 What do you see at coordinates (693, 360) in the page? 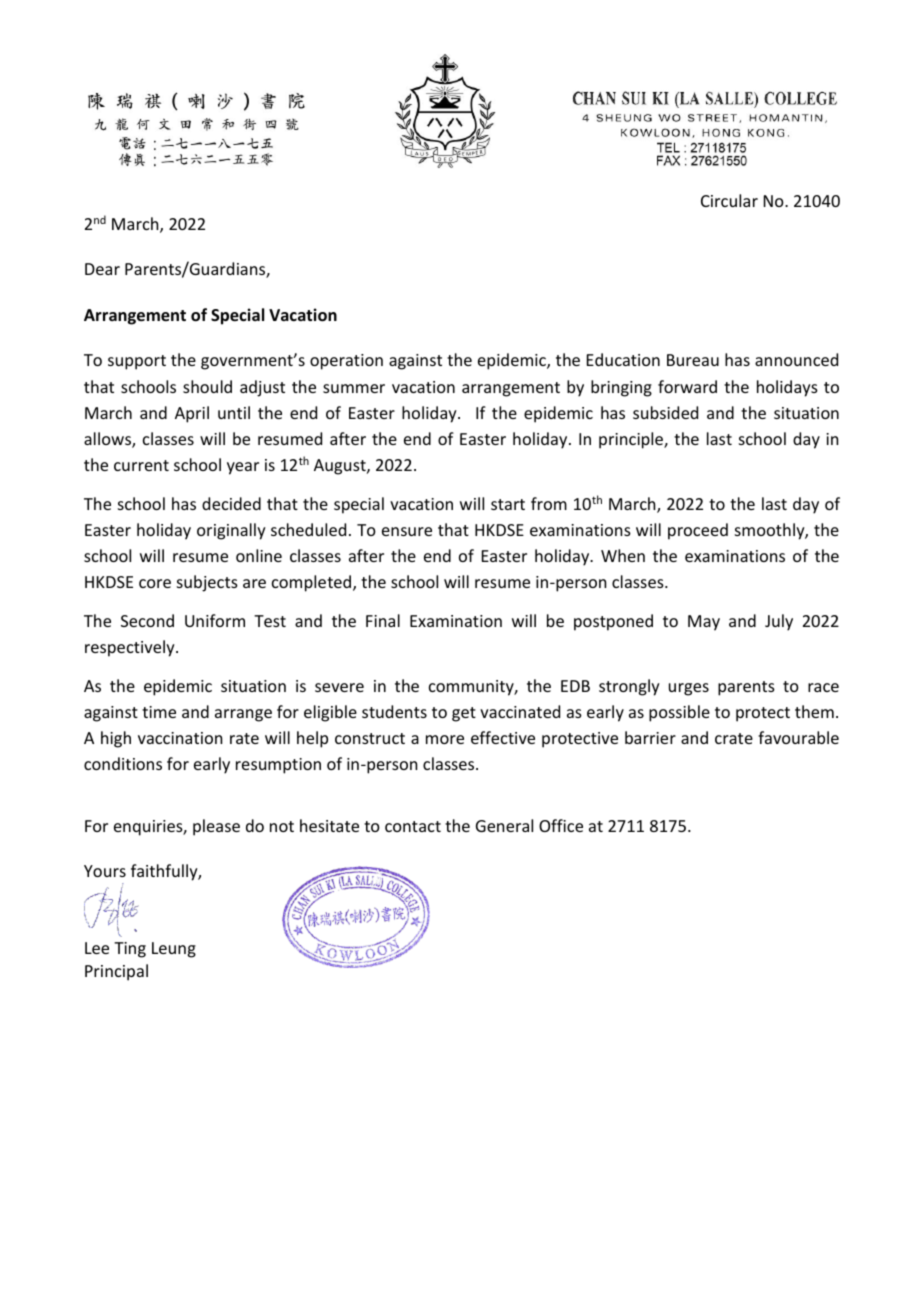
I see `Bureau` at bounding box center [693, 360].
